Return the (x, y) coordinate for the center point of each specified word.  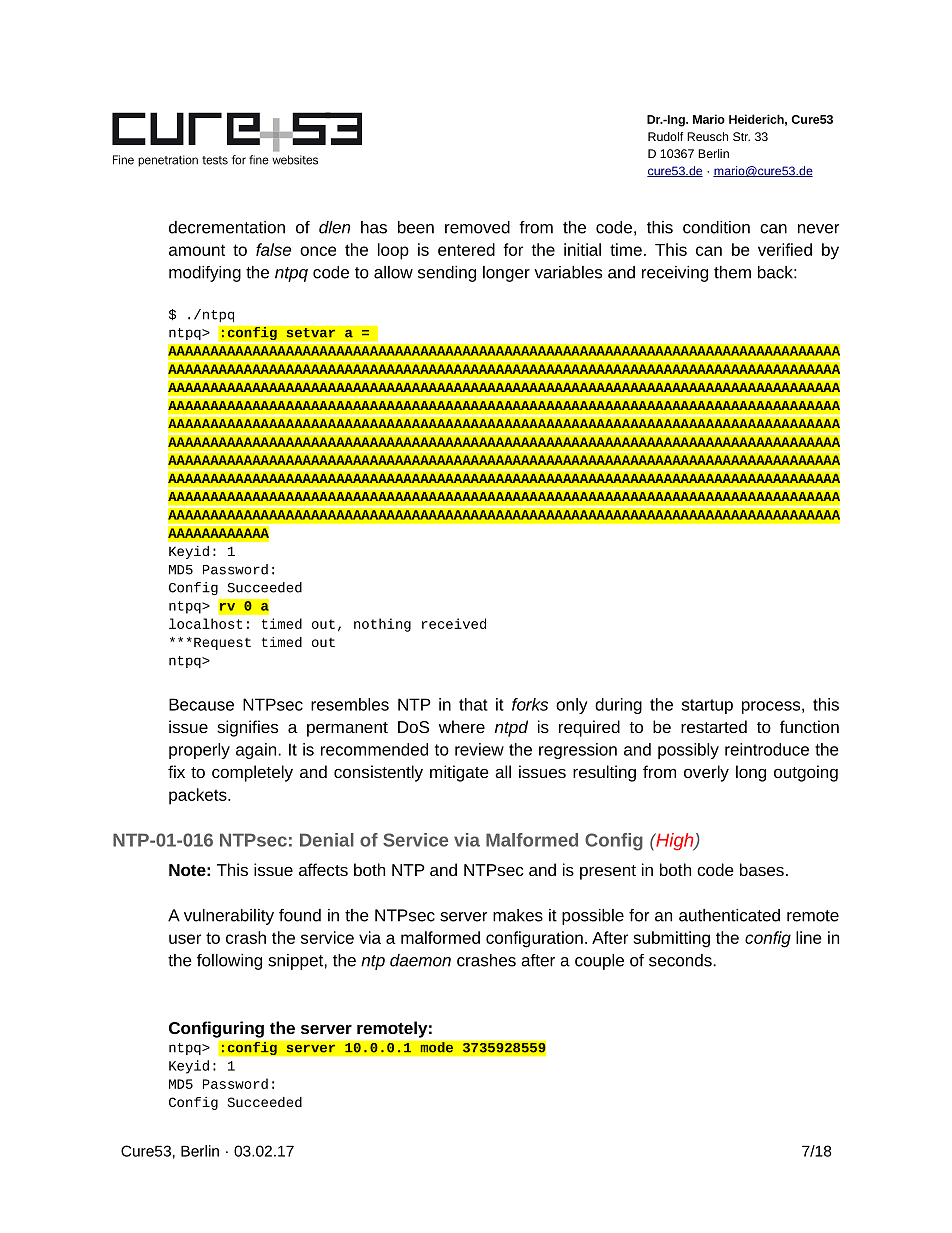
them (732, 272)
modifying (205, 274)
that (473, 704)
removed (477, 227)
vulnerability (229, 917)
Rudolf (665, 136)
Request (222, 643)
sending (447, 274)
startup (707, 706)
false (273, 249)
